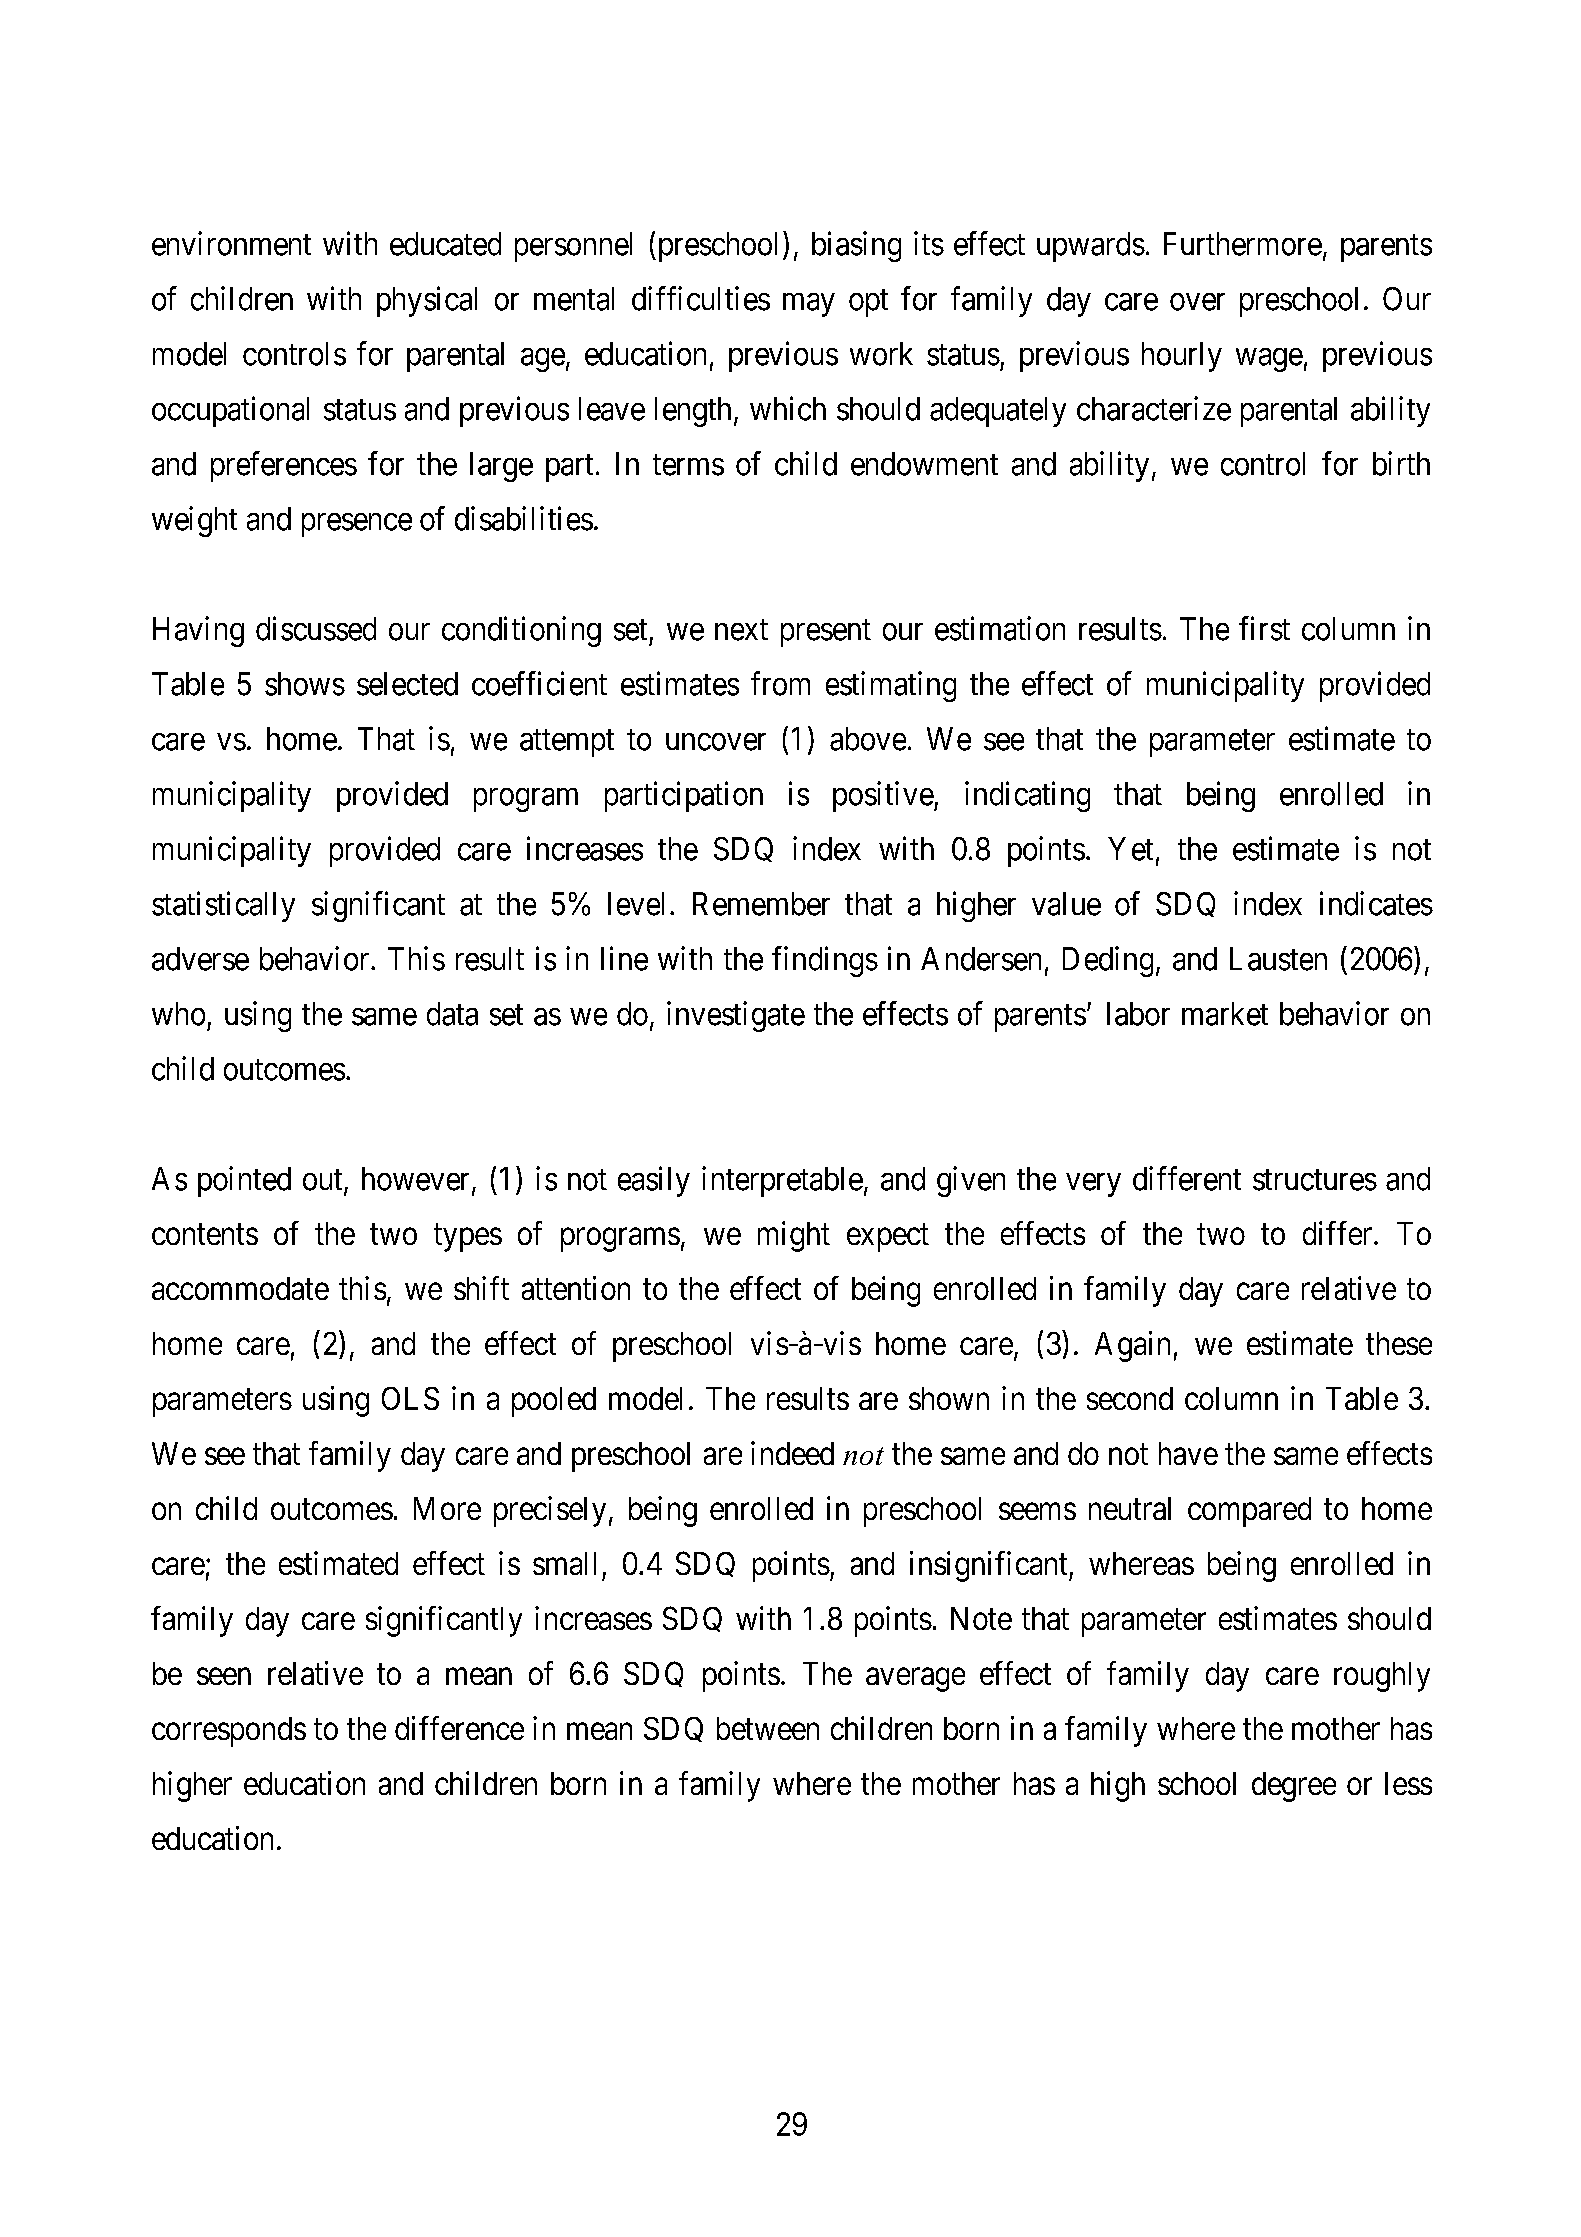 The width and height of the document is (1581, 2237). What do you see at coordinates (768, 1728) in the document?
I see `between` at bounding box center [768, 1728].
